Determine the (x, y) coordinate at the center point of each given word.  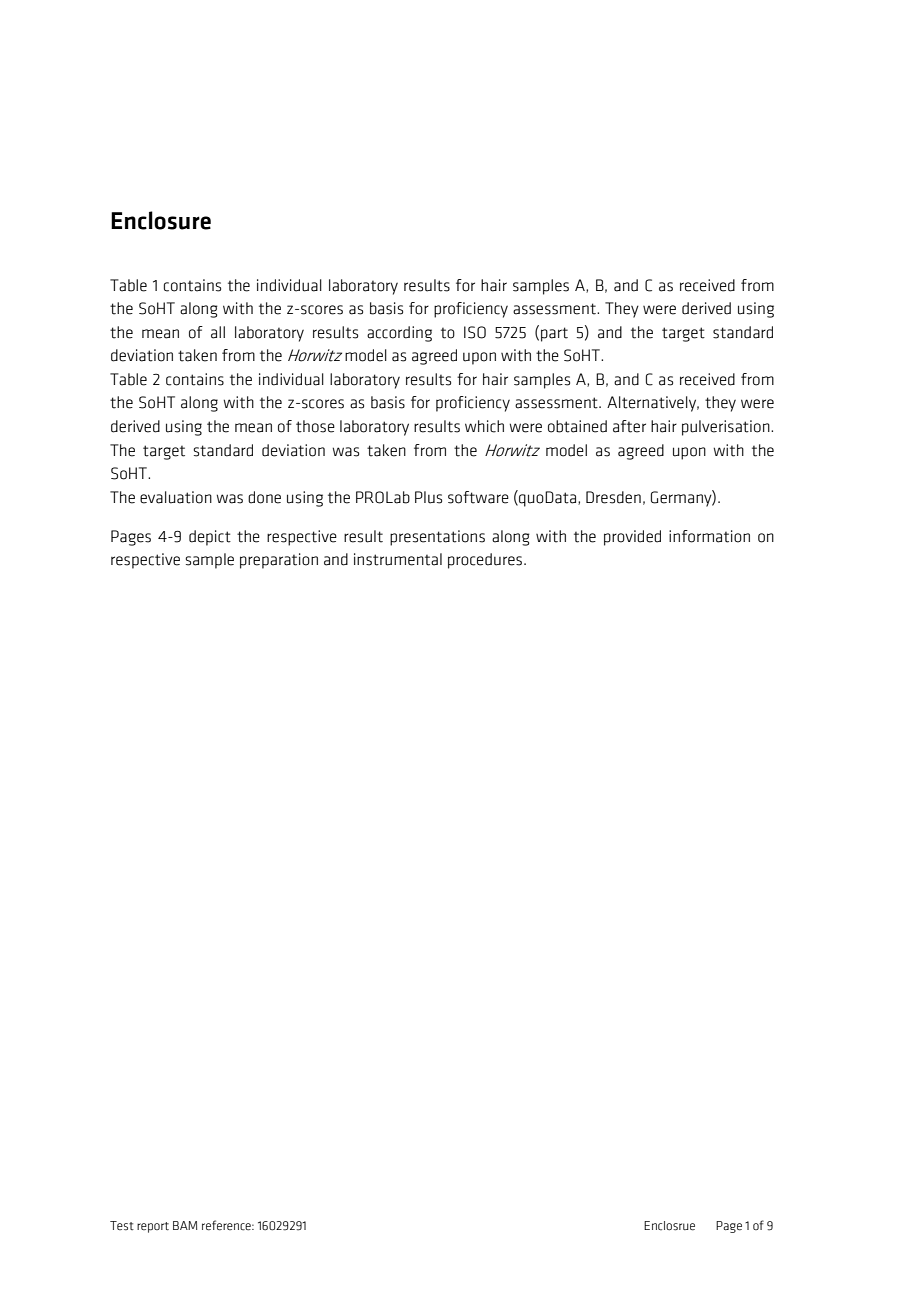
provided (632, 538)
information (709, 536)
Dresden (613, 497)
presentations (437, 538)
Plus (428, 497)
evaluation (176, 497)
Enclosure (161, 220)
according (399, 334)
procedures (486, 561)
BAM (185, 1225)
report (153, 1227)
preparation (279, 561)
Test (122, 1226)
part (554, 334)
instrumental (398, 559)
